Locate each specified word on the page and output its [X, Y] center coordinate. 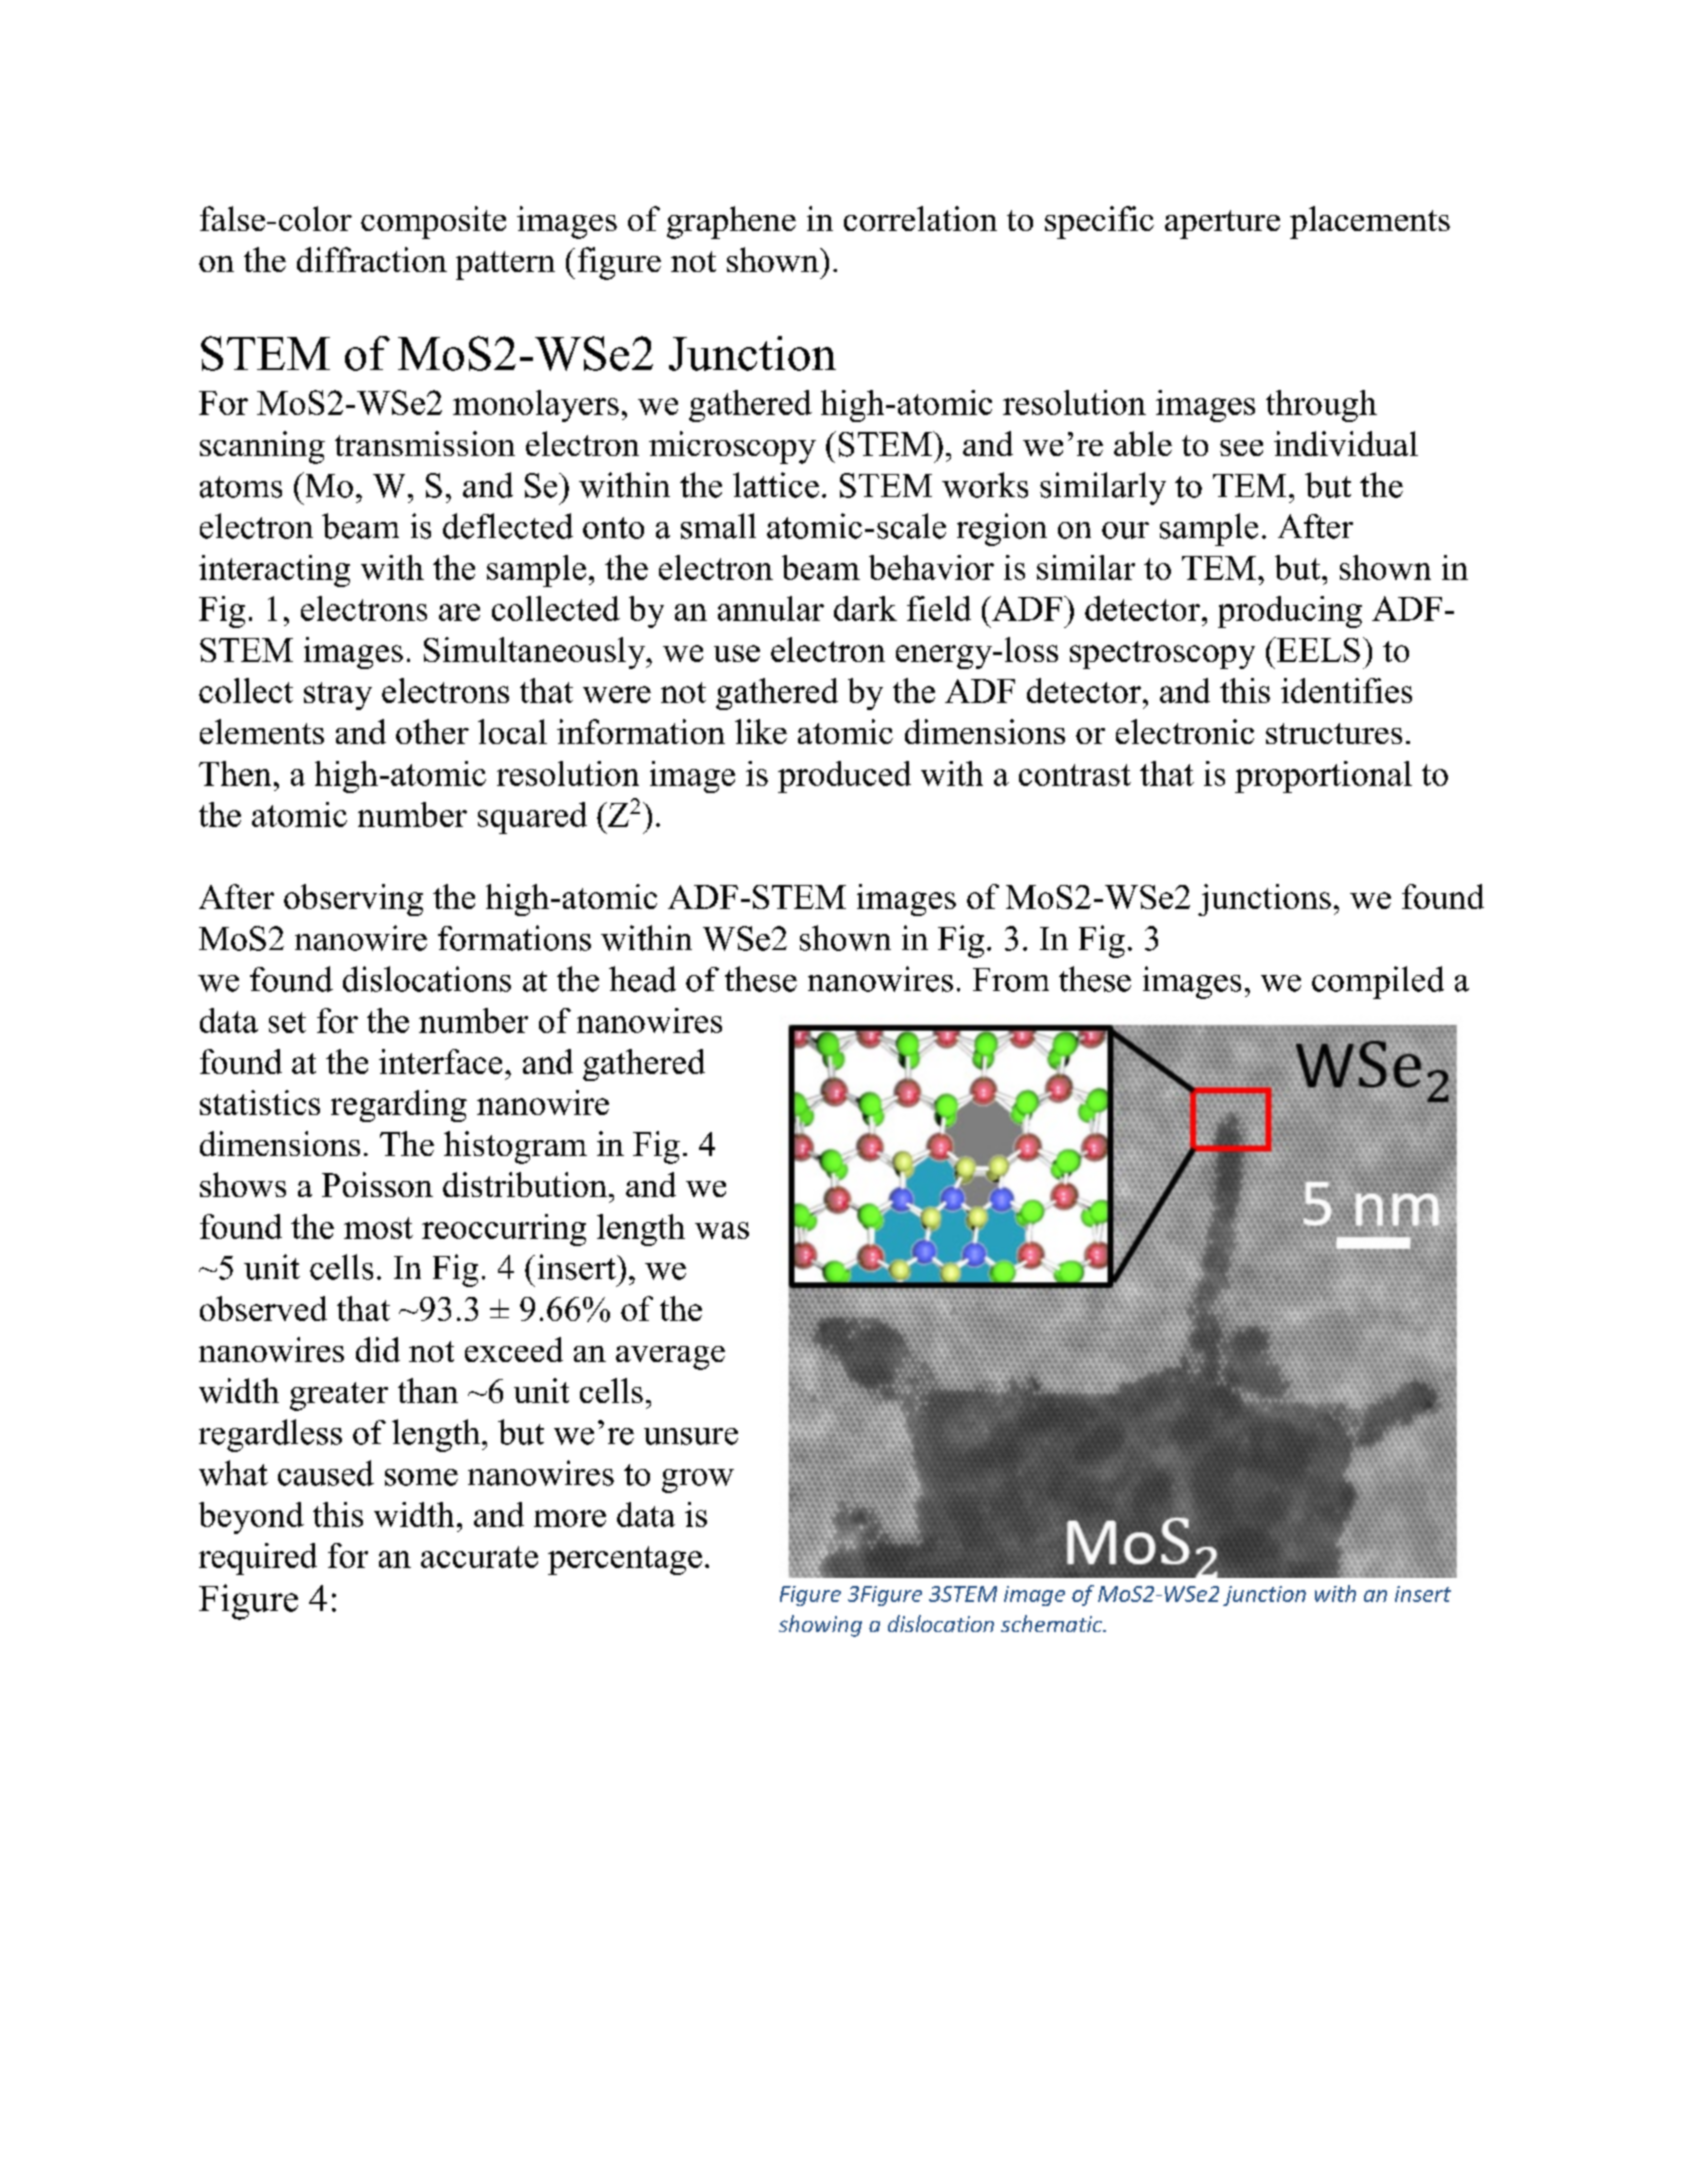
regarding [399, 1106]
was [722, 1230]
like [761, 731]
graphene [731, 222]
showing [820, 1626]
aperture [1222, 224]
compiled [1378, 982]
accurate [479, 1557]
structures [1334, 733]
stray [338, 696]
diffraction [372, 259]
